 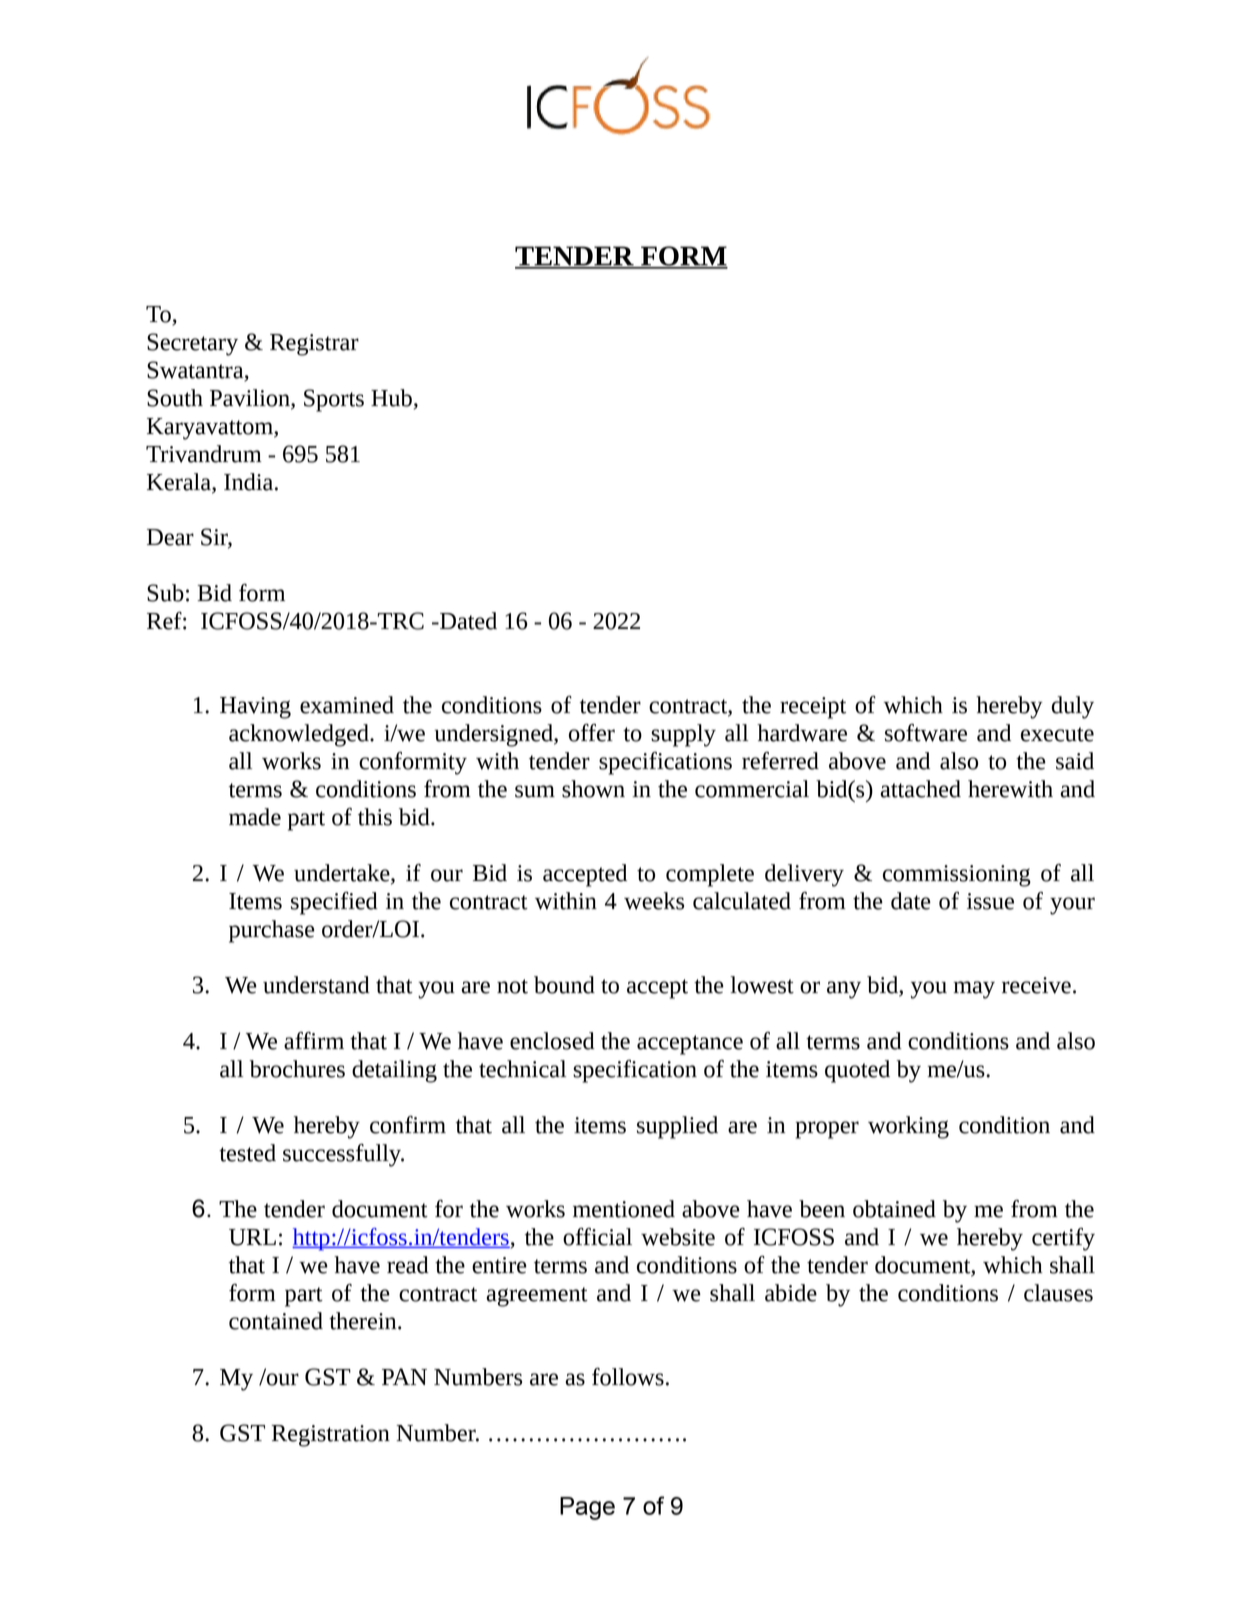 What do you see at coordinates (1063, 1239) in the screenshot?
I see `certify` at bounding box center [1063, 1239].
